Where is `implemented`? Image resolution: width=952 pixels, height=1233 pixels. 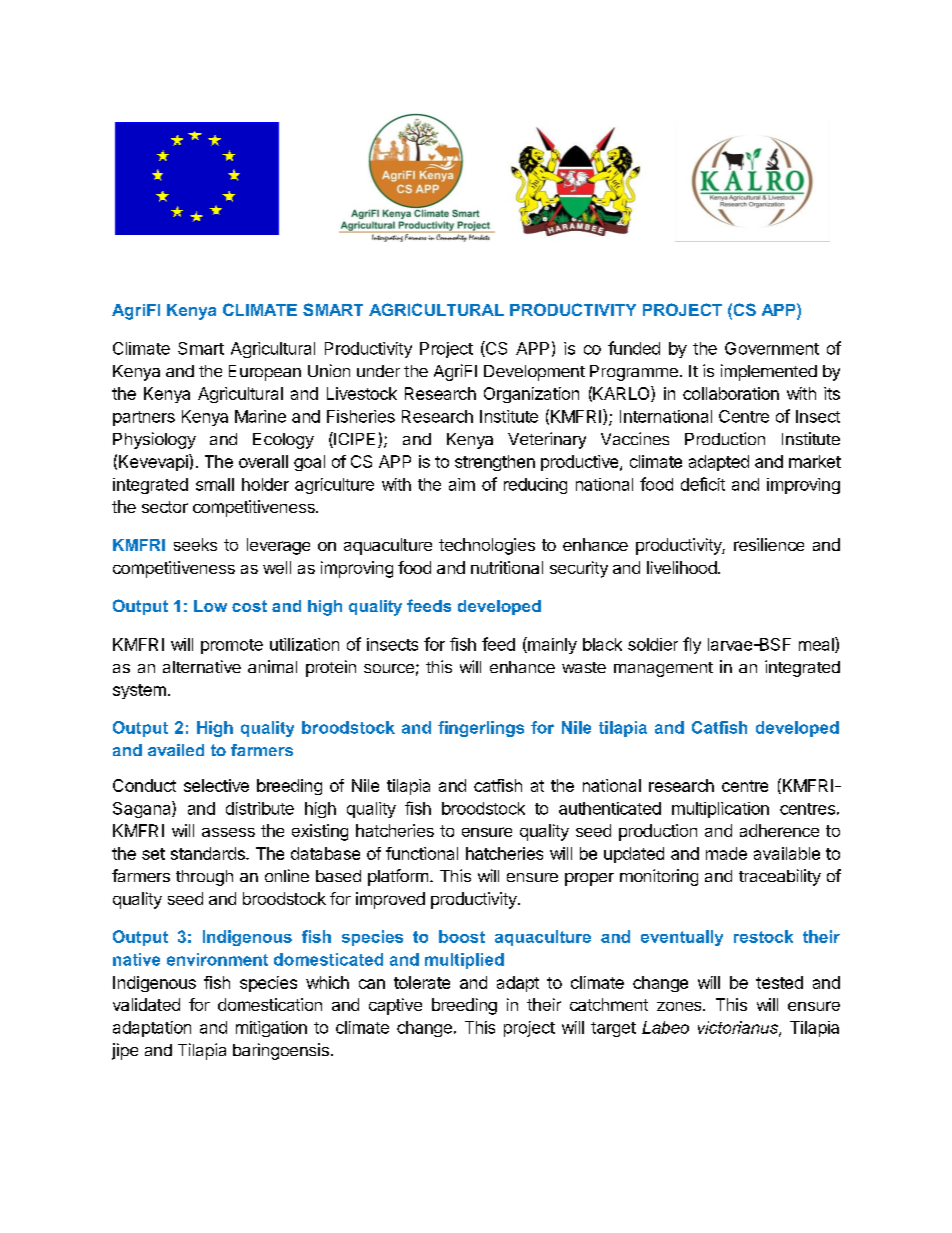
implemented is located at coordinates (769, 372).
